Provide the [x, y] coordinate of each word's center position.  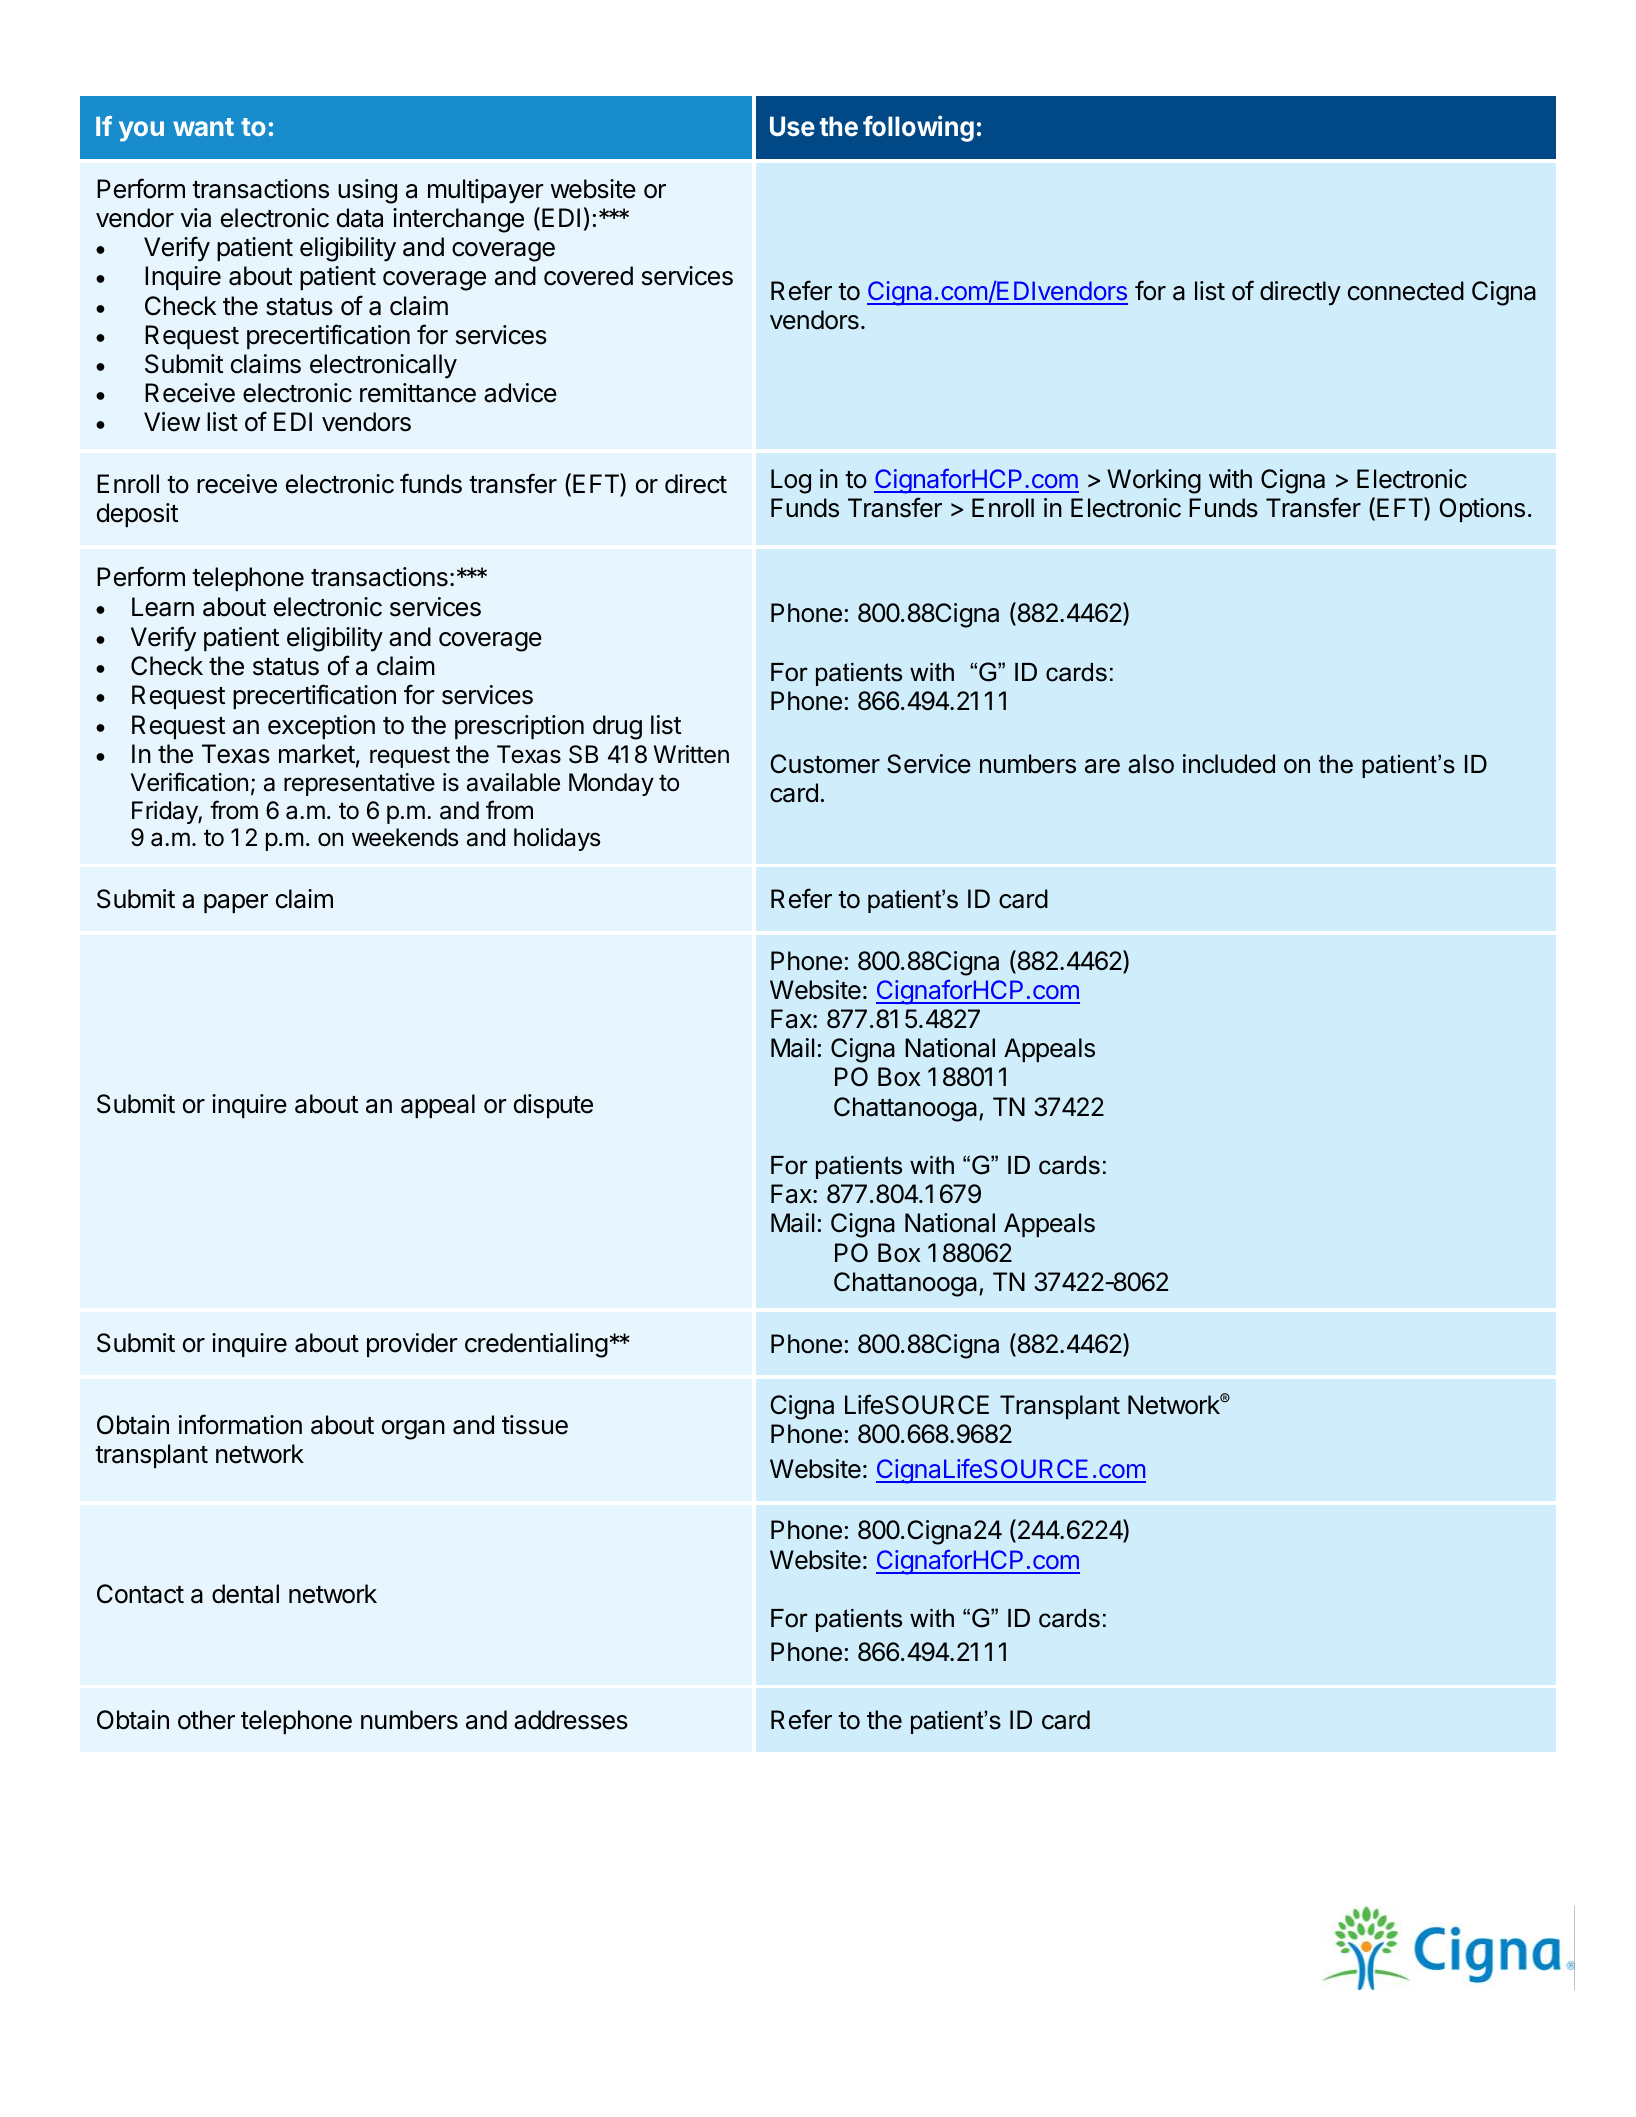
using [367, 191]
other [206, 1720]
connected [1406, 291]
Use [792, 126]
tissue [535, 1425]
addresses [571, 1720]
